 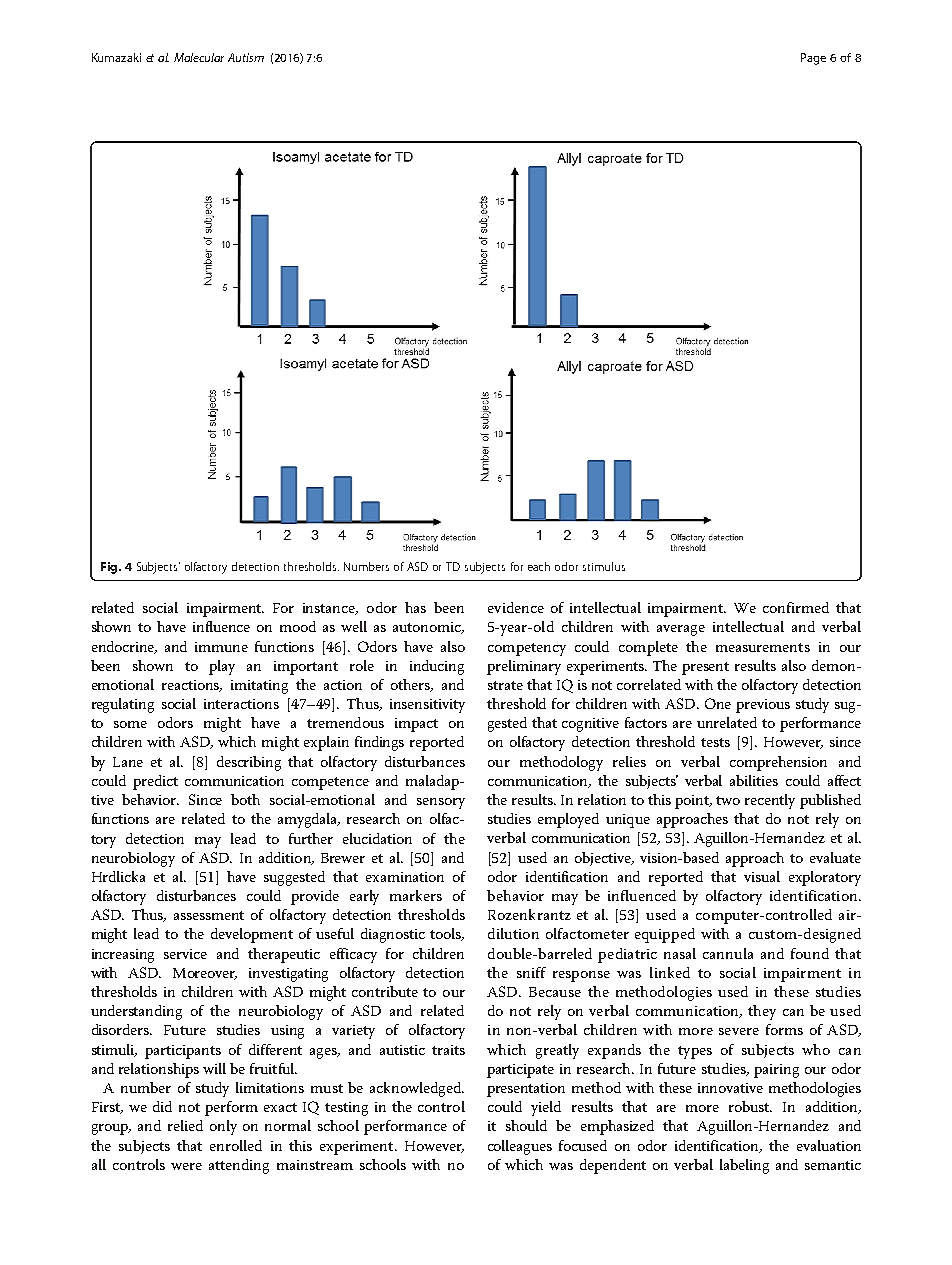 I want to click on Page, so click(x=813, y=59).
